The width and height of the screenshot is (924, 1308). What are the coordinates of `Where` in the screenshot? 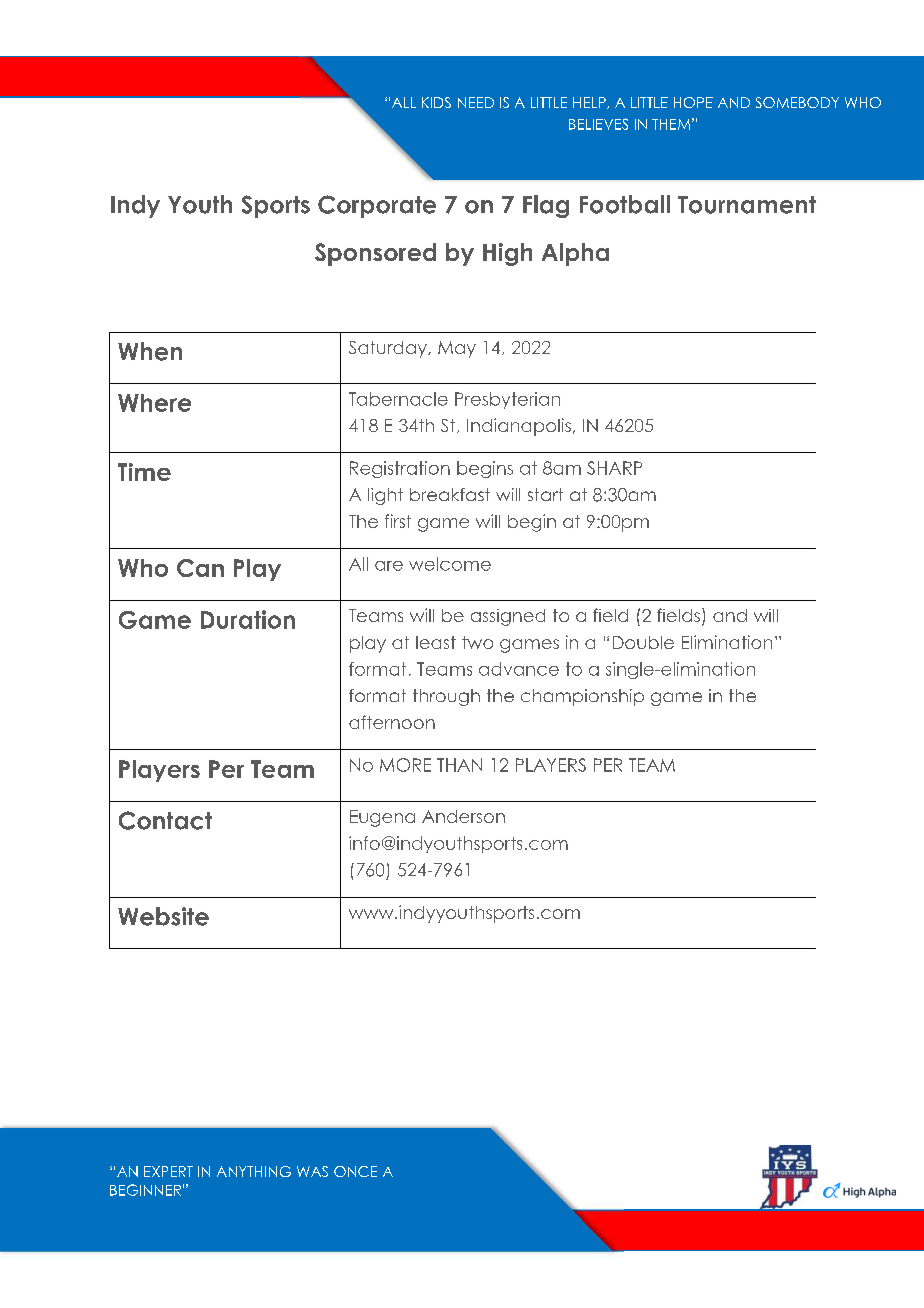 It's located at (154, 403).
